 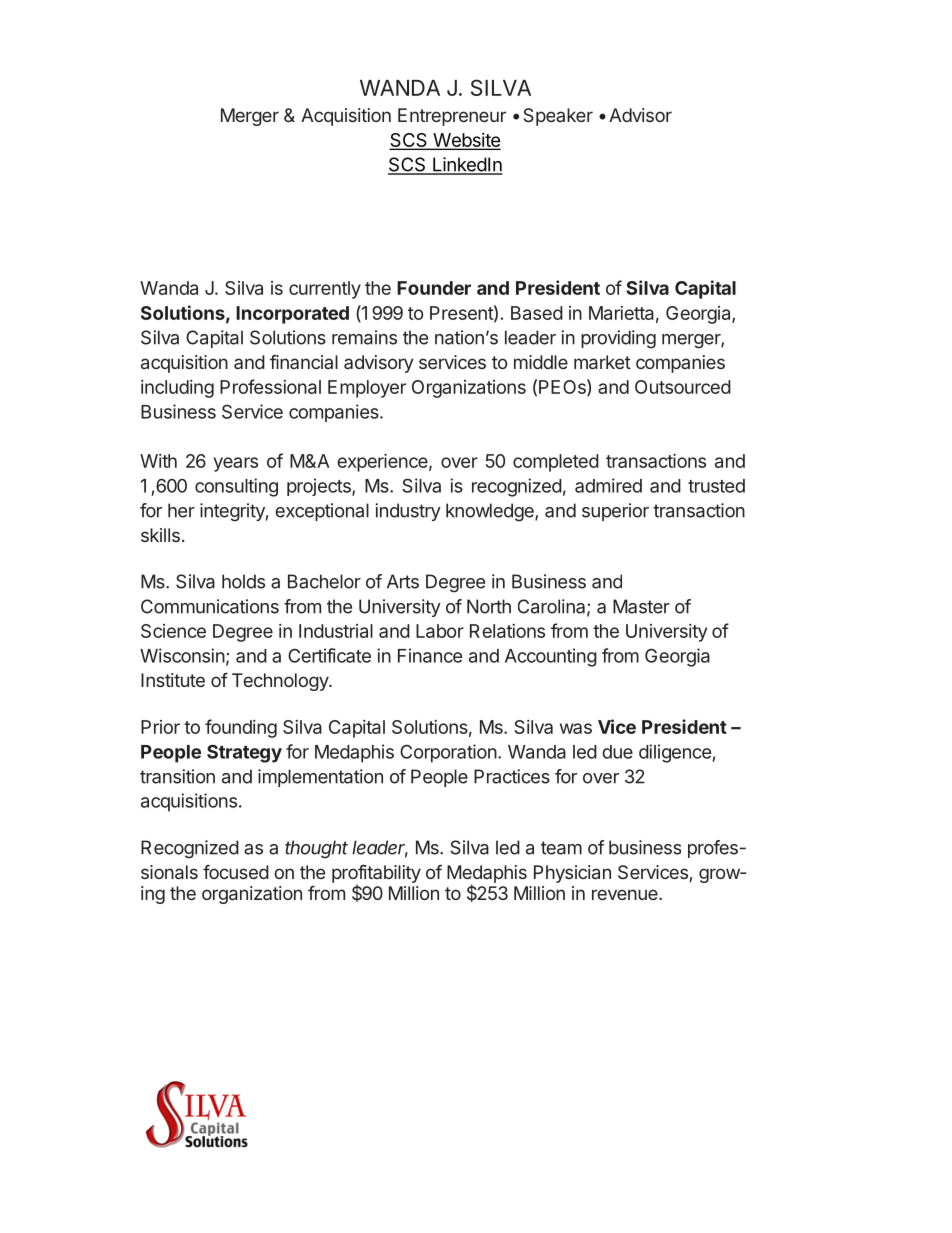 What do you see at coordinates (376, 875) in the image?
I see `profitability` at bounding box center [376, 875].
